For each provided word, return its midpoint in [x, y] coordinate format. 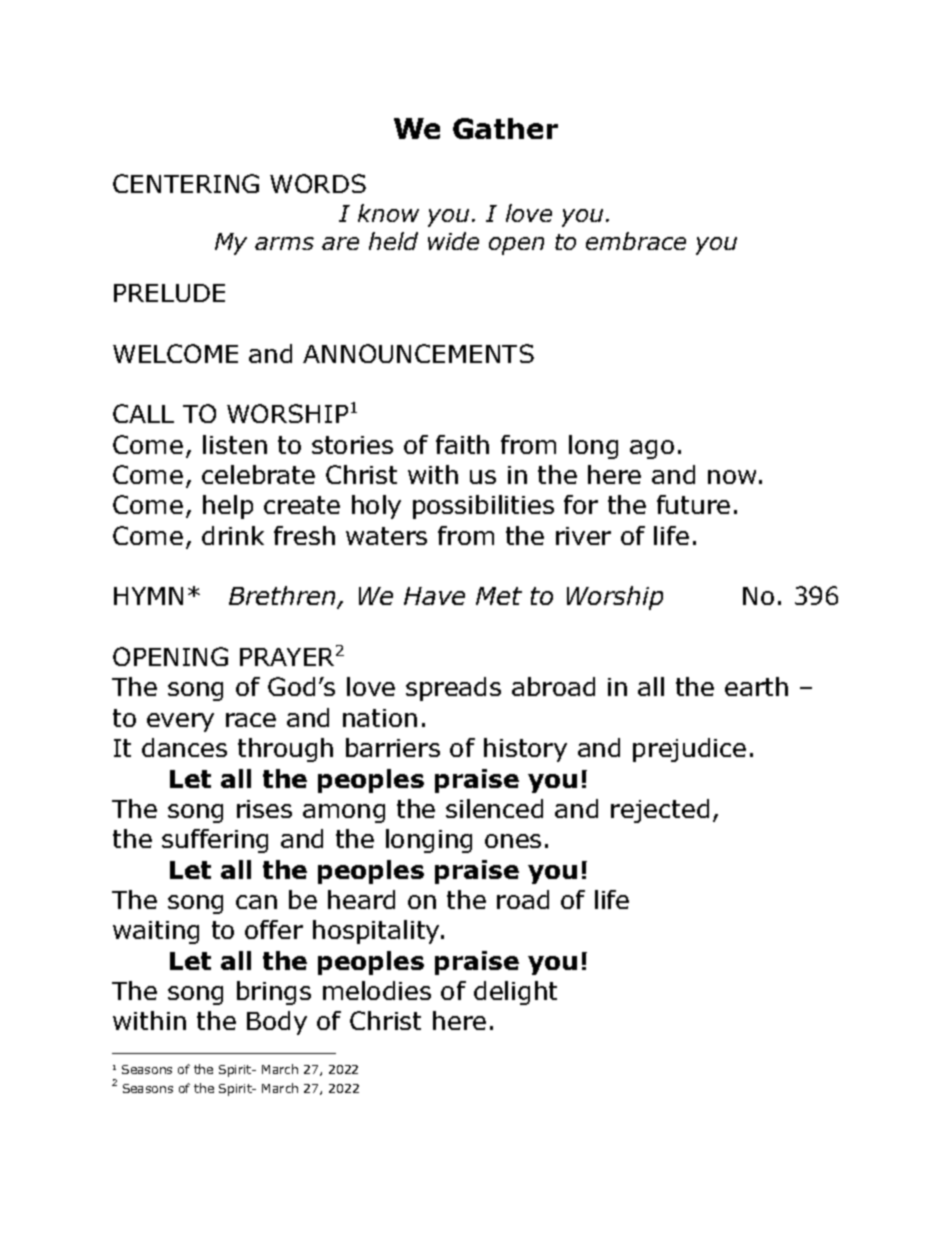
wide [453, 241]
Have [434, 596]
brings [274, 993]
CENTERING [186, 183]
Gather [505, 128]
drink [233, 535]
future [693, 504]
